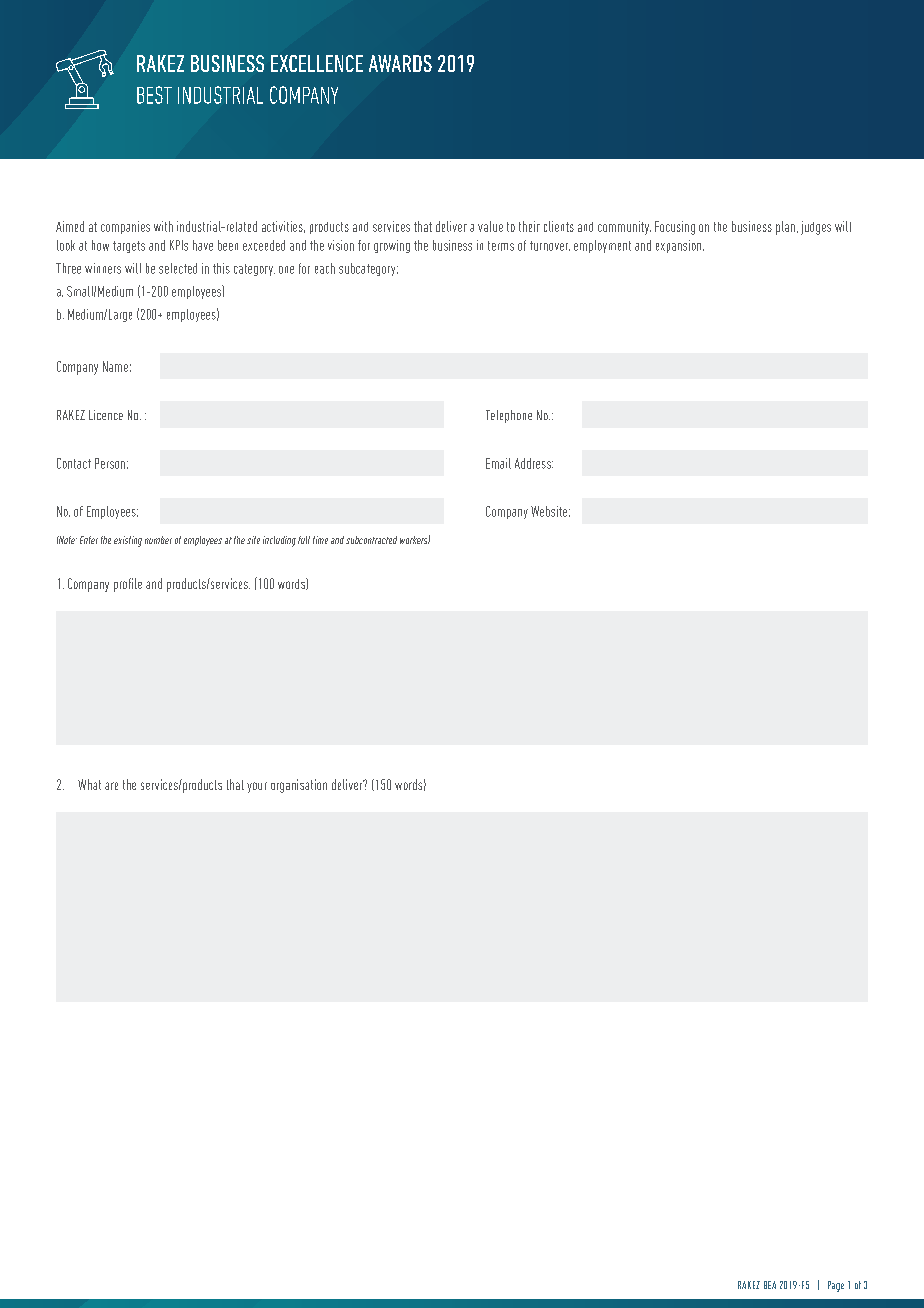  Describe the element at coordinates (770, 1285) in the screenshot. I see `BEA` at that location.
